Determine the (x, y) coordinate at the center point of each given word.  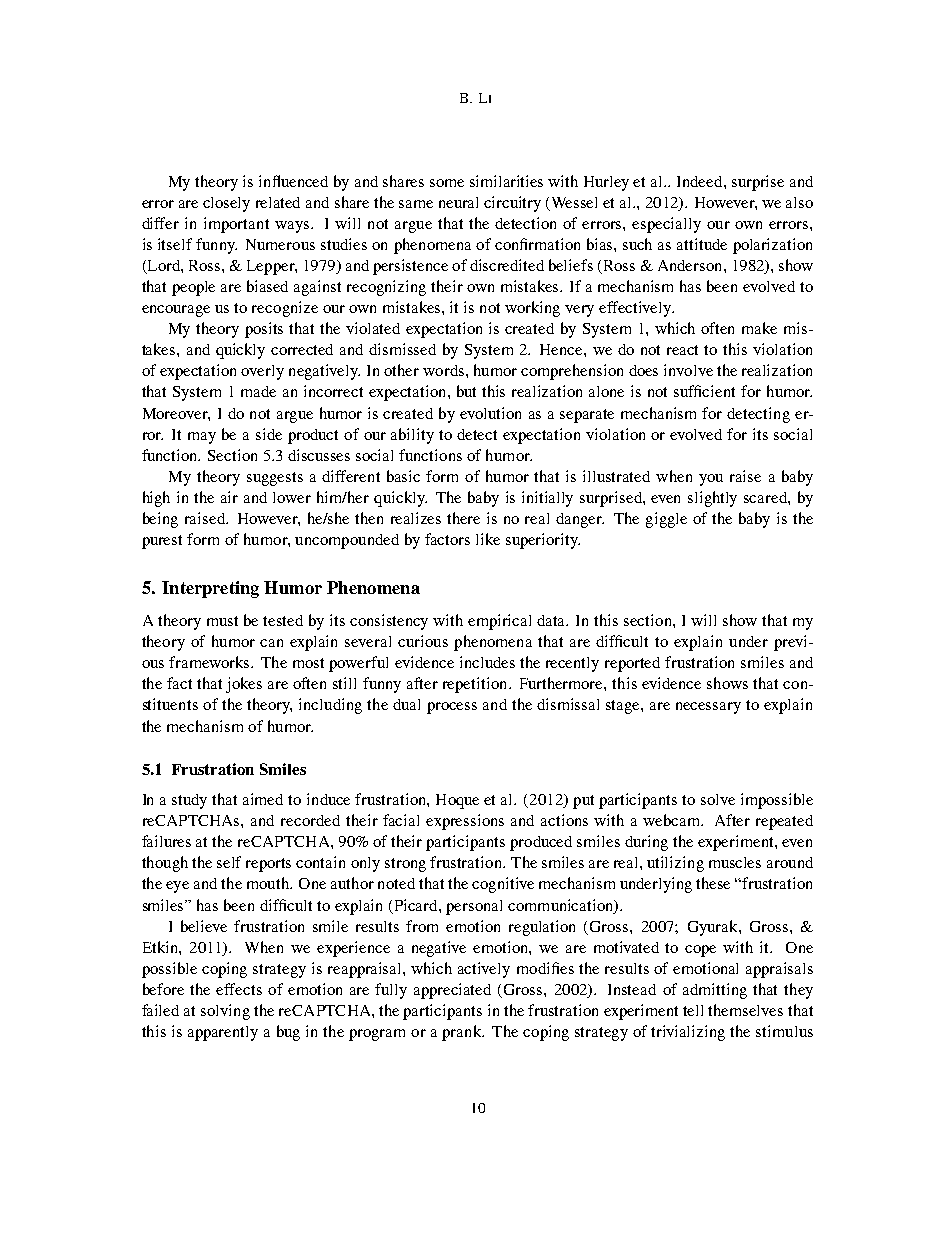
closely (226, 204)
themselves (745, 1010)
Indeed (701, 181)
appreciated (452, 991)
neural (458, 202)
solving (225, 1012)
